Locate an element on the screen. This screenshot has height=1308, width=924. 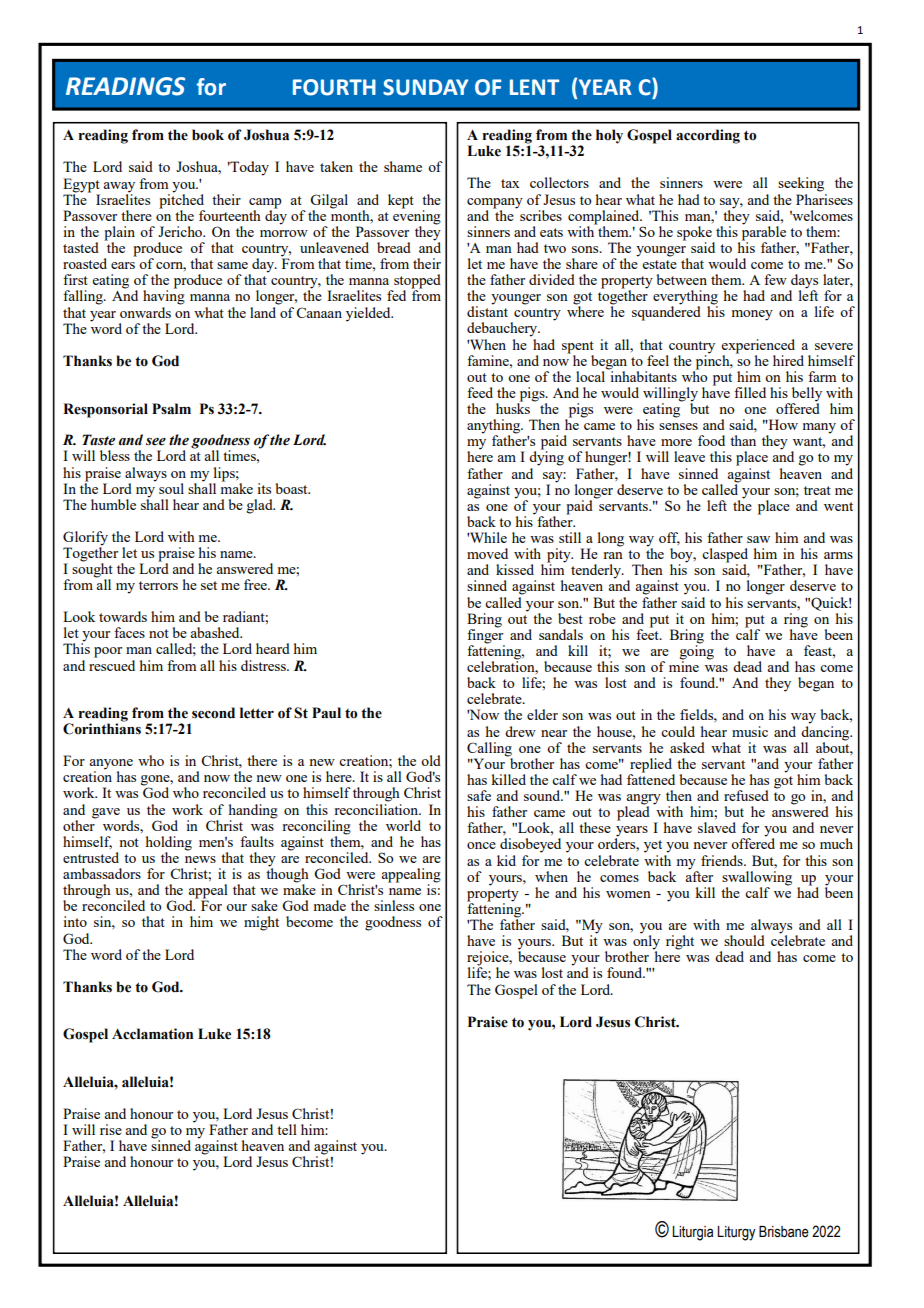
tell is located at coordinates (287, 1129).
